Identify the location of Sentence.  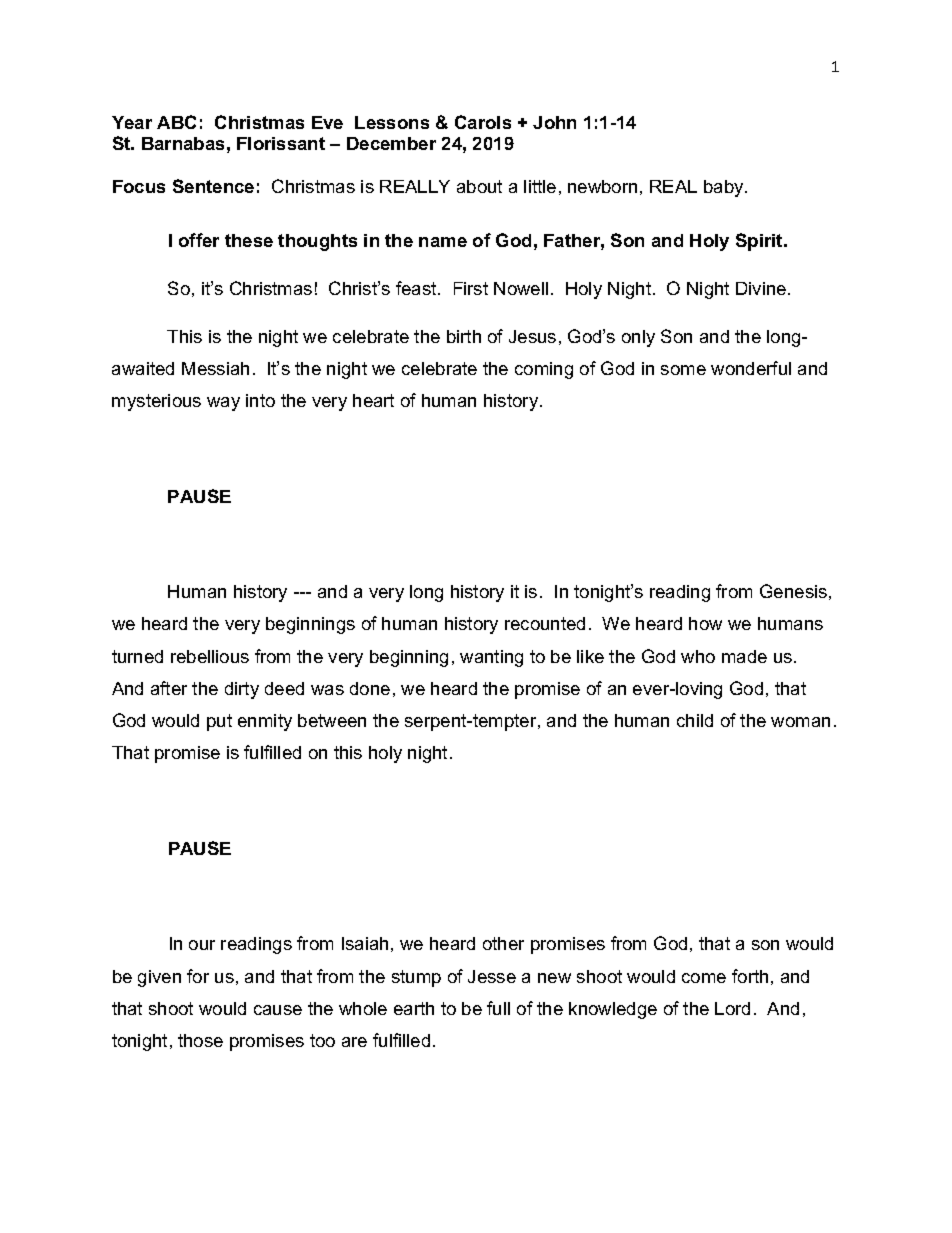
(213, 186).
